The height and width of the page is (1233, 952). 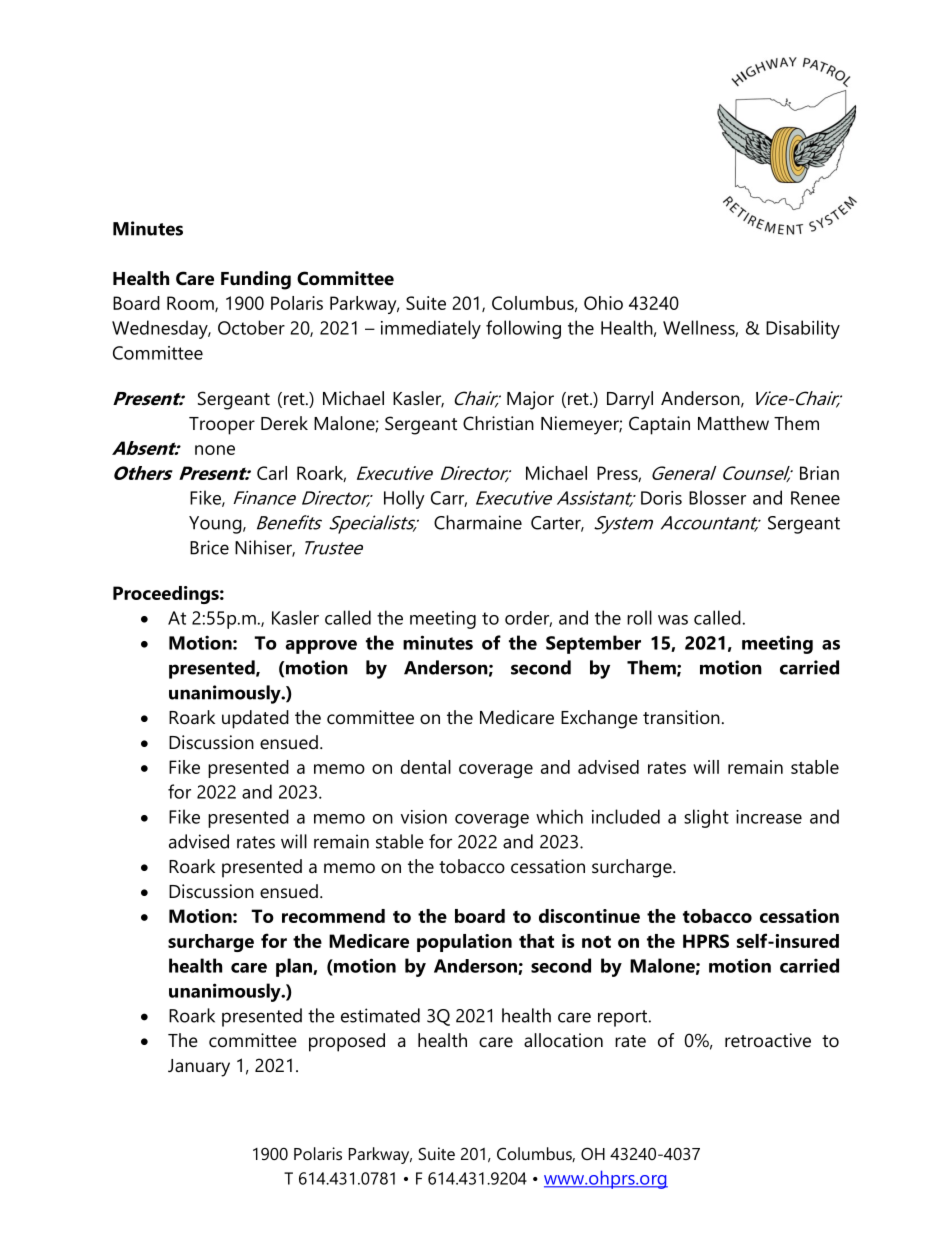 I want to click on which, so click(x=559, y=816).
